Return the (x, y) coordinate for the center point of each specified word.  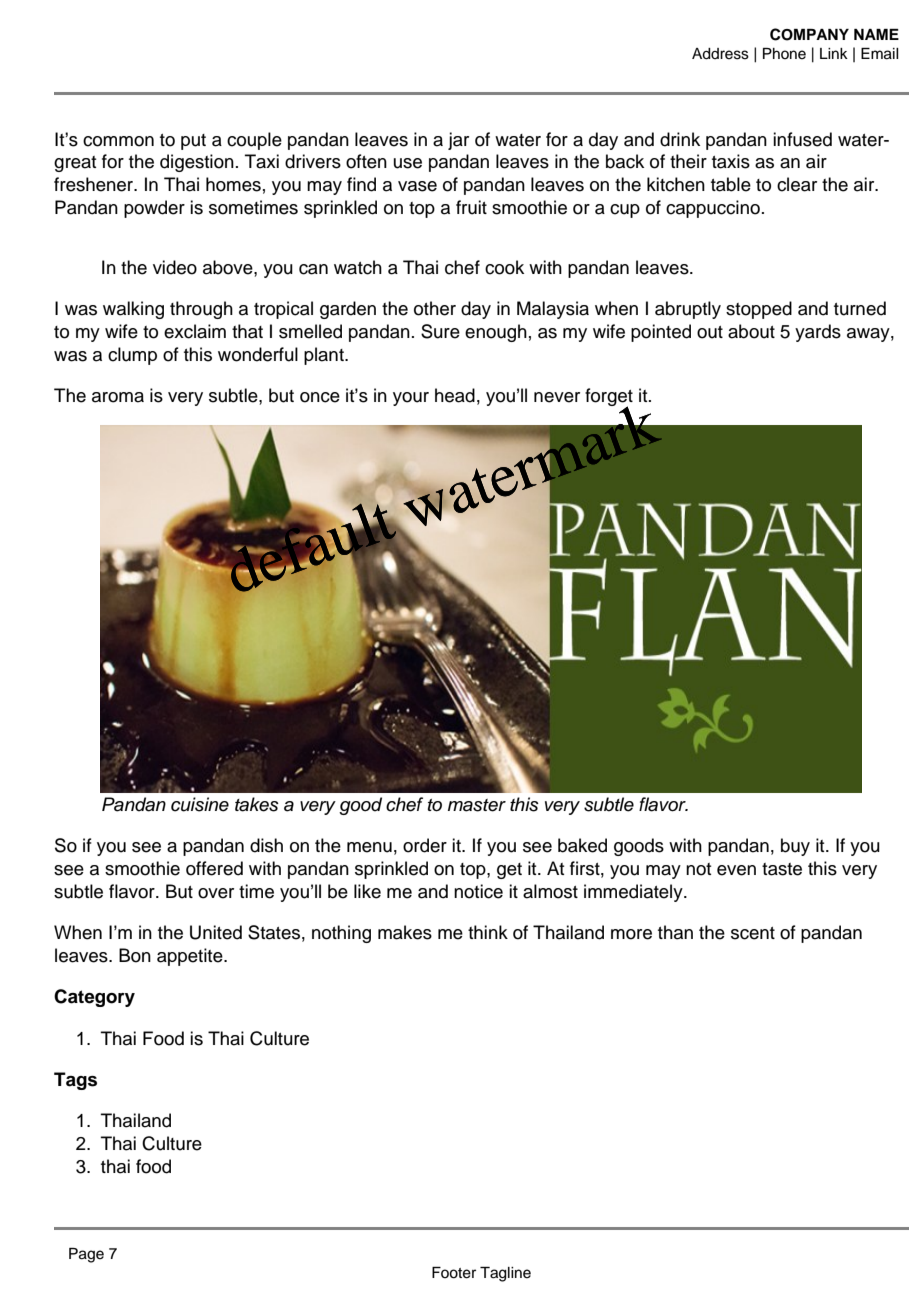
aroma (118, 397)
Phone (784, 54)
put (193, 142)
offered (214, 868)
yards (818, 333)
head (455, 395)
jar (458, 141)
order (425, 845)
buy (795, 847)
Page (86, 1255)
